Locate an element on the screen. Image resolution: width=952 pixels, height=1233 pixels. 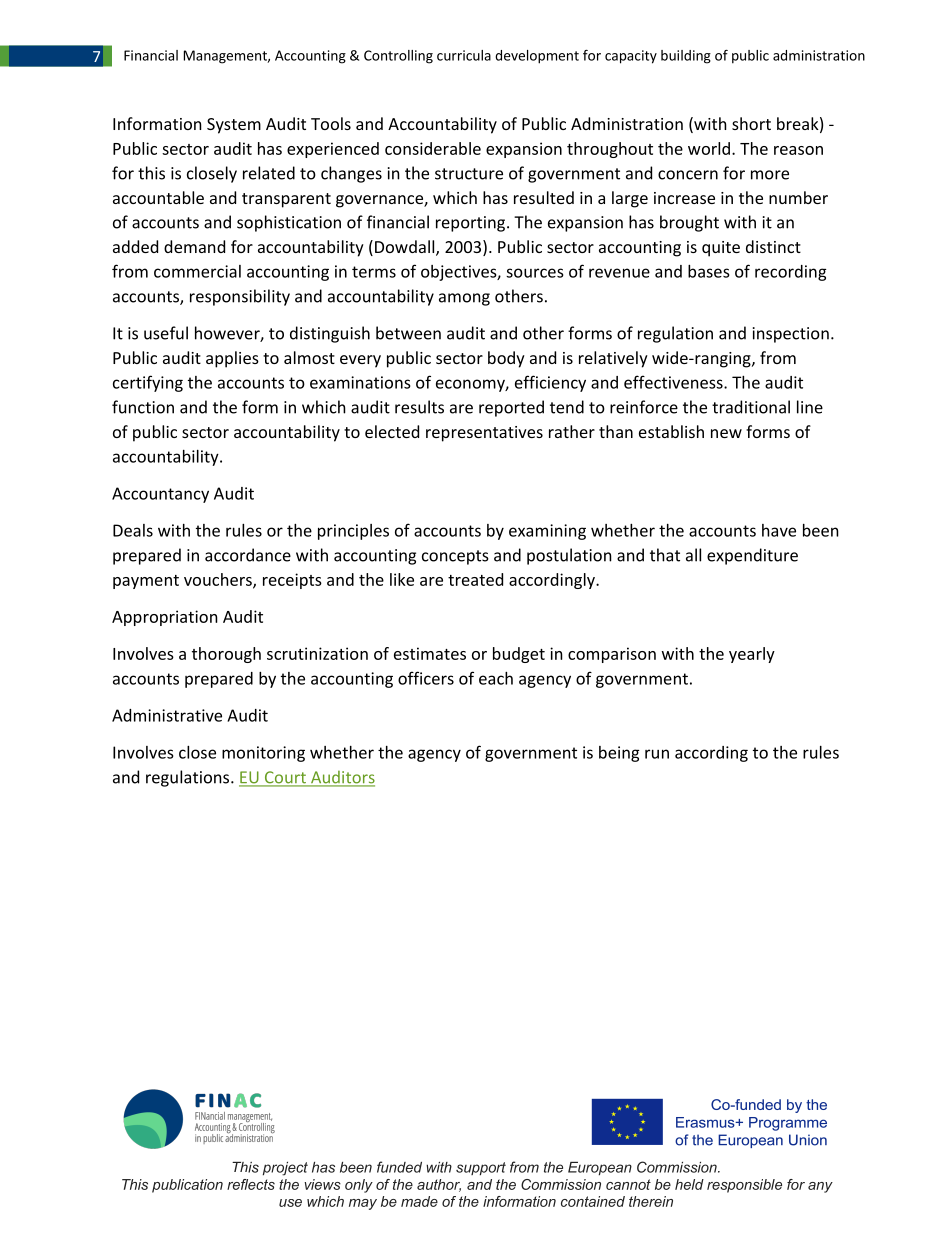
new is located at coordinates (726, 433).
